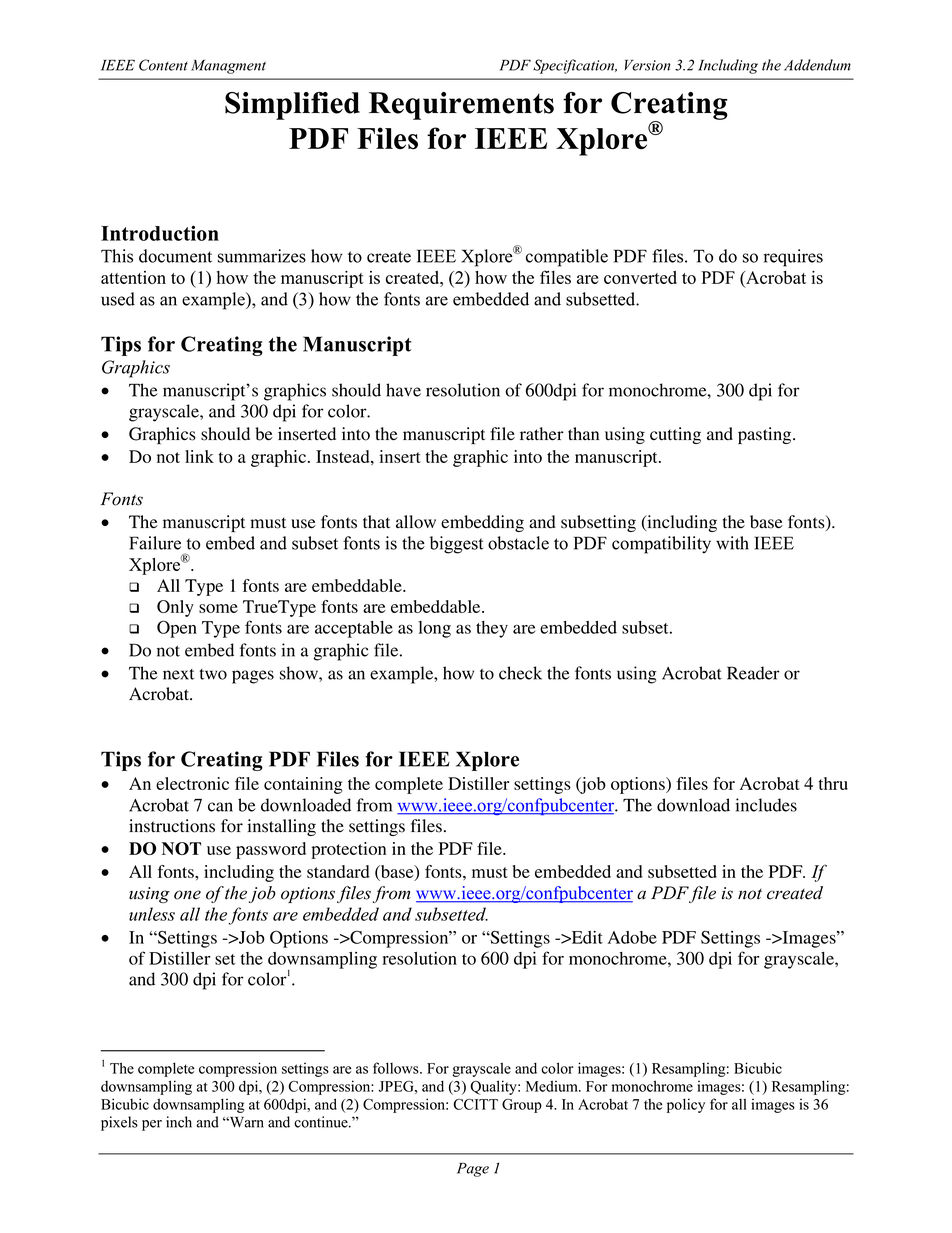  What do you see at coordinates (817, 65) in the screenshot?
I see `Addendum` at bounding box center [817, 65].
